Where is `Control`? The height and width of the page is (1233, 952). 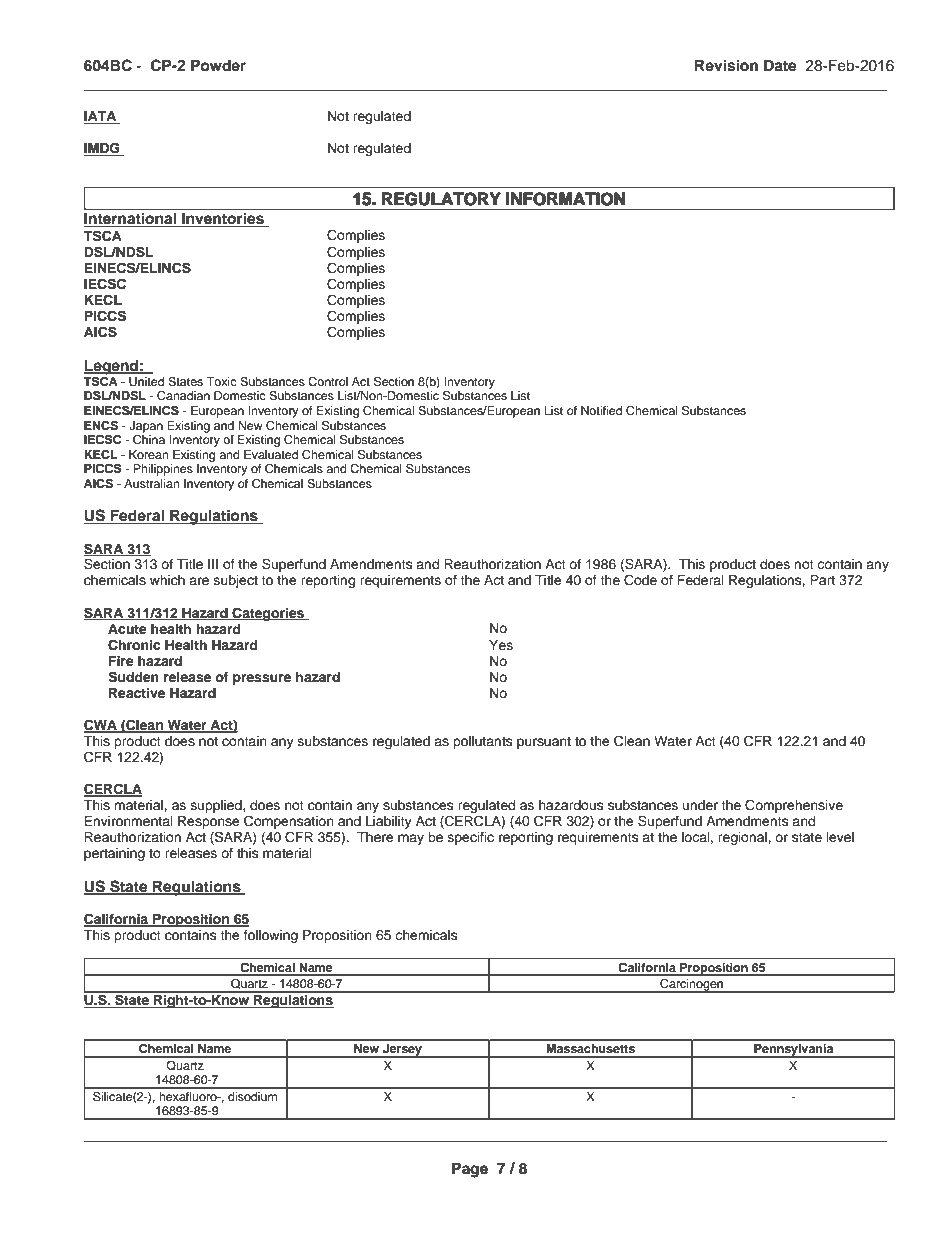
Control is located at coordinates (328, 382).
